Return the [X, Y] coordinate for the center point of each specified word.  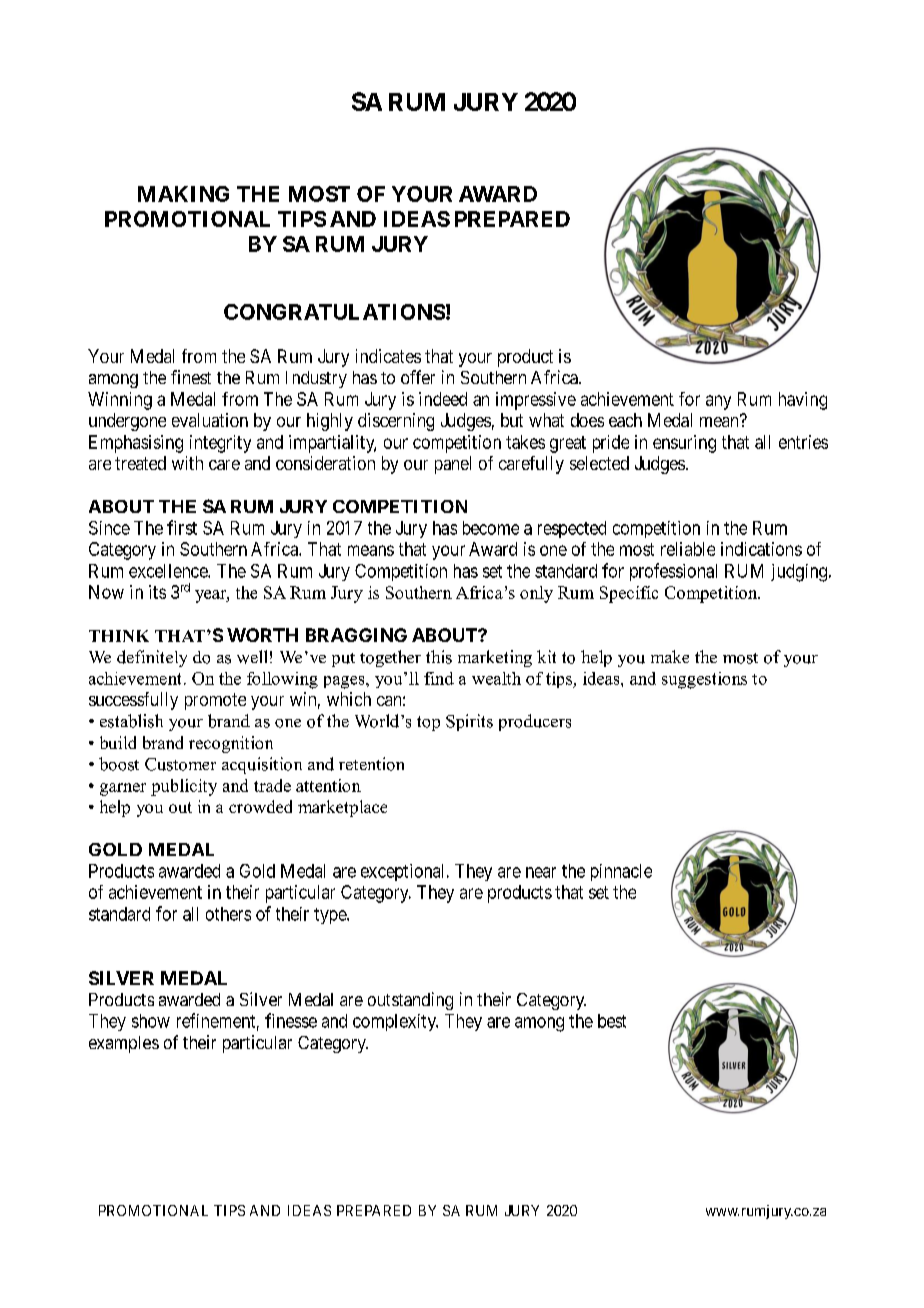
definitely [152, 658]
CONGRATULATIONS [334, 312]
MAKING [183, 194]
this [439, 657]
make [670, 656]
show [151, 1021]
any [718, 402]
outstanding [410, 1001]
